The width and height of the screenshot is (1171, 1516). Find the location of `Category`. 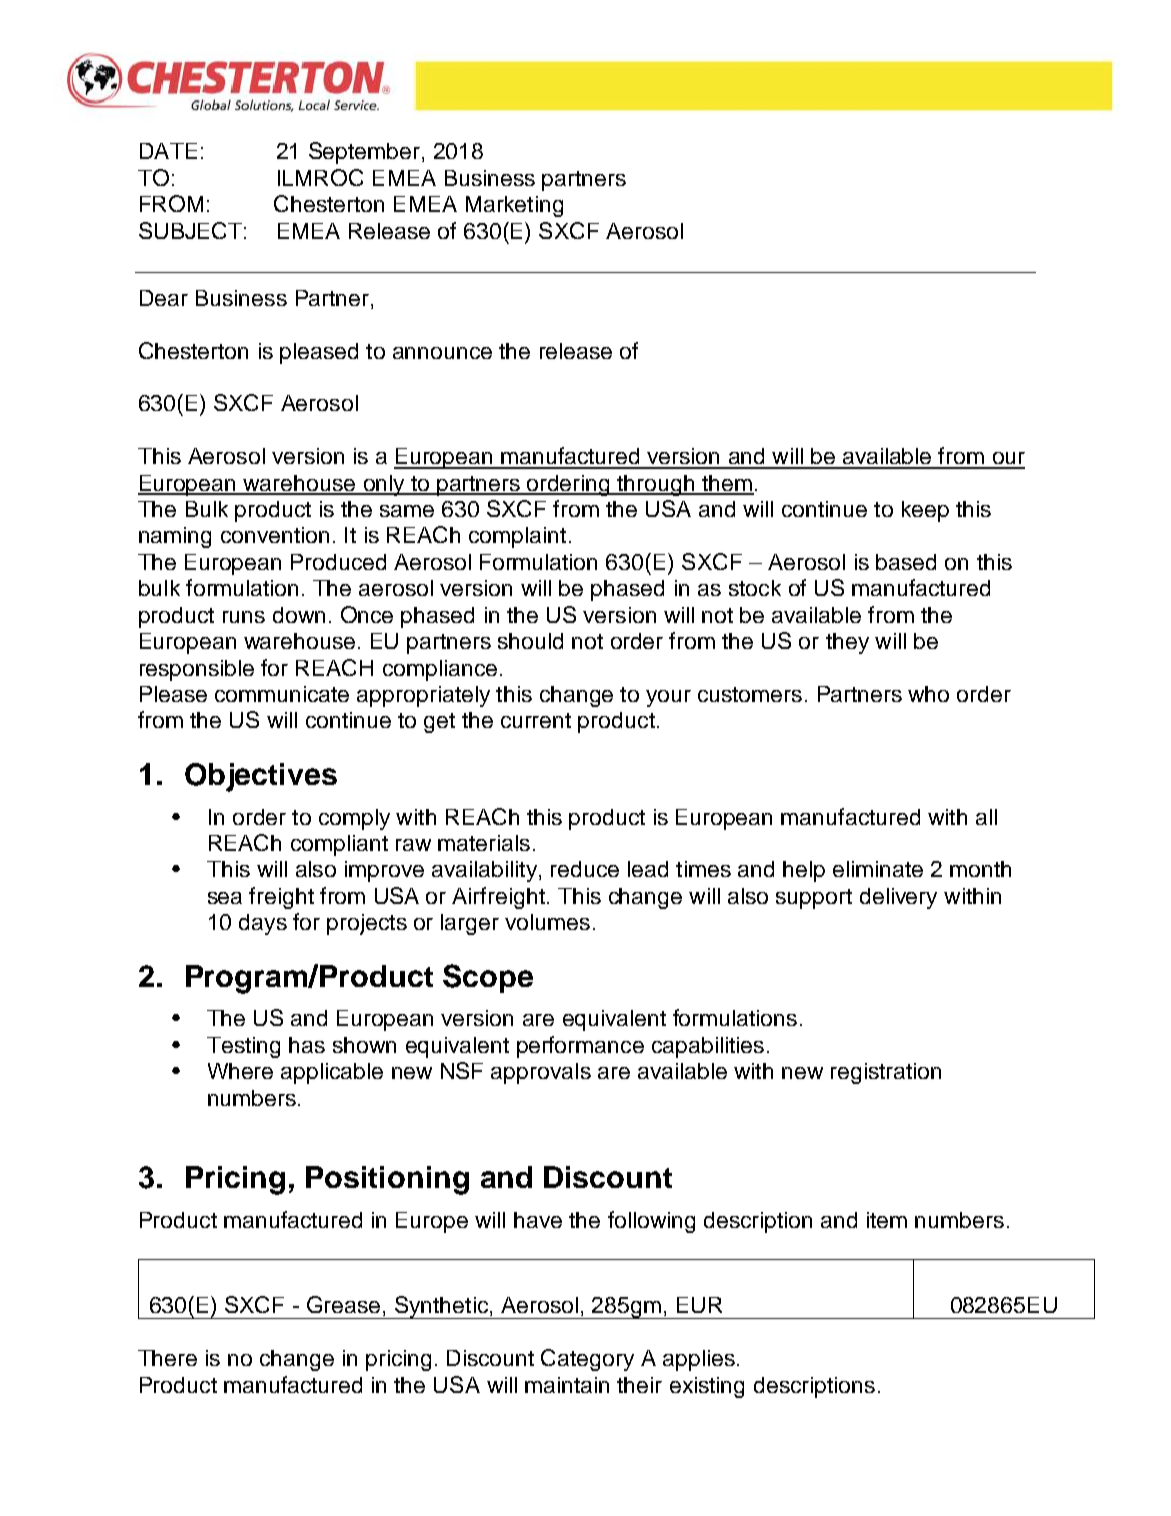

Category is located at coordinates (587, 1360).
